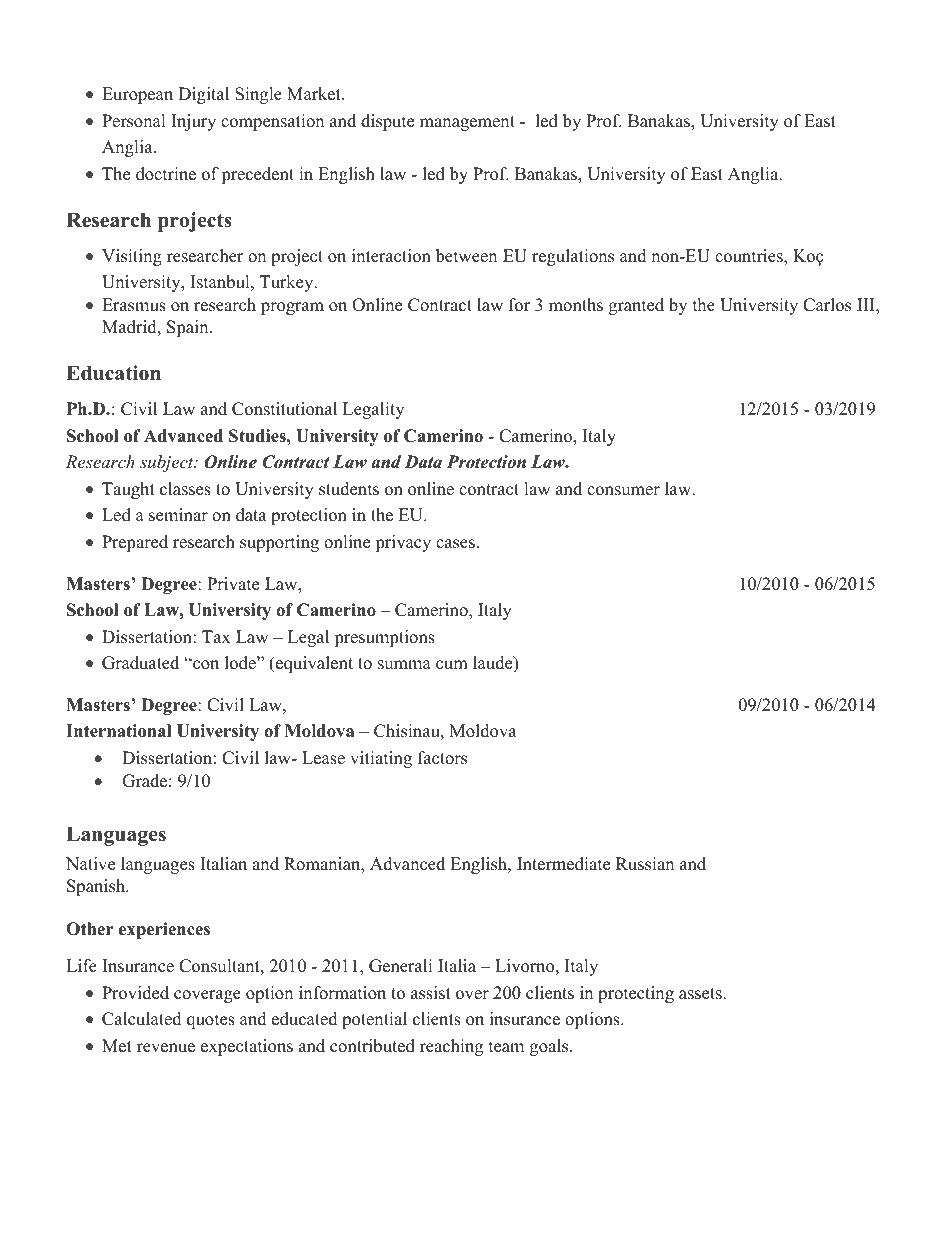 The image size is (952, 1233). Describe the element at coordinates (189, 328) in the screenshot. I see `Spain` at that location.
